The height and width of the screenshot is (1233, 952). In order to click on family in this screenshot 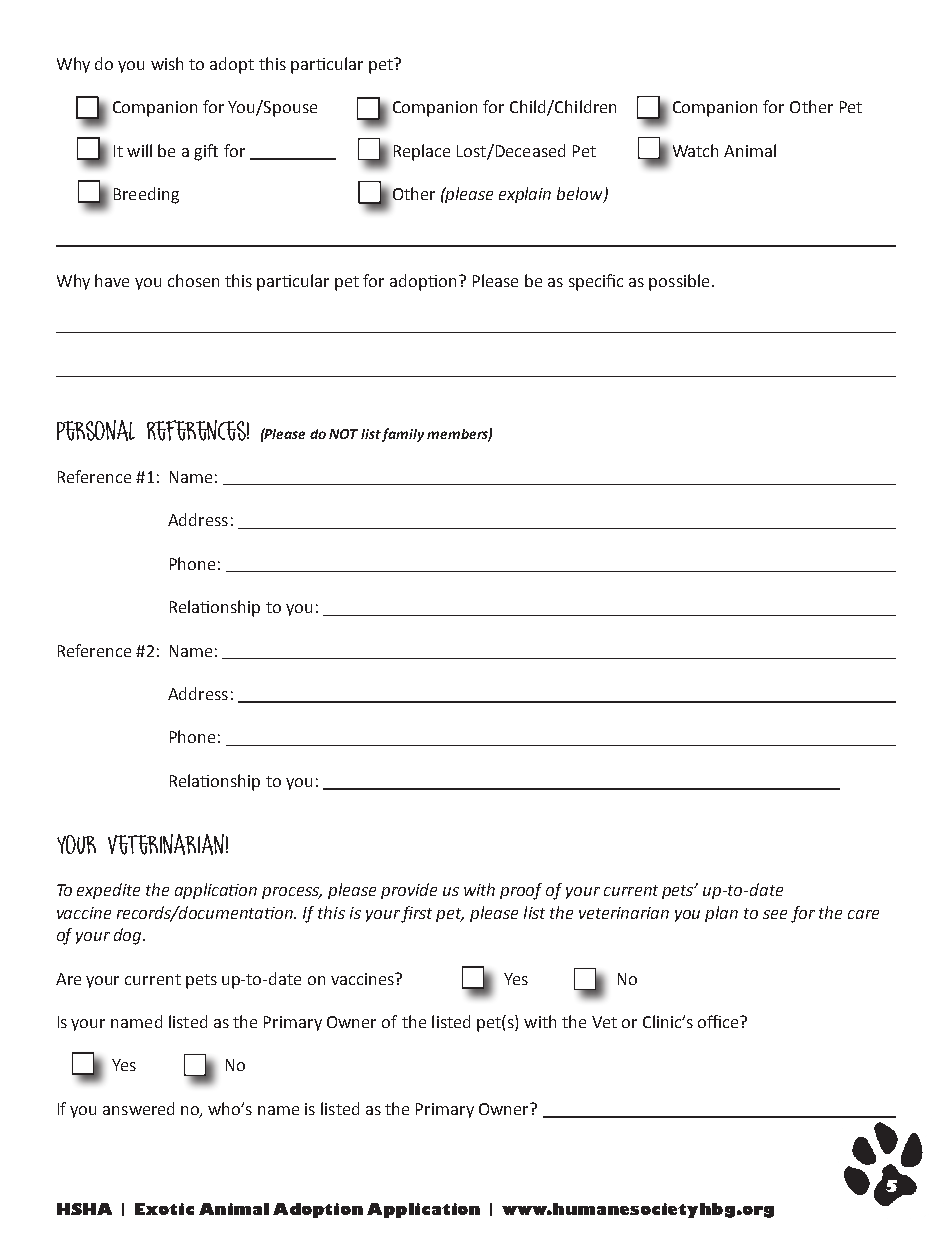, I will do `click(403, 435)`.
